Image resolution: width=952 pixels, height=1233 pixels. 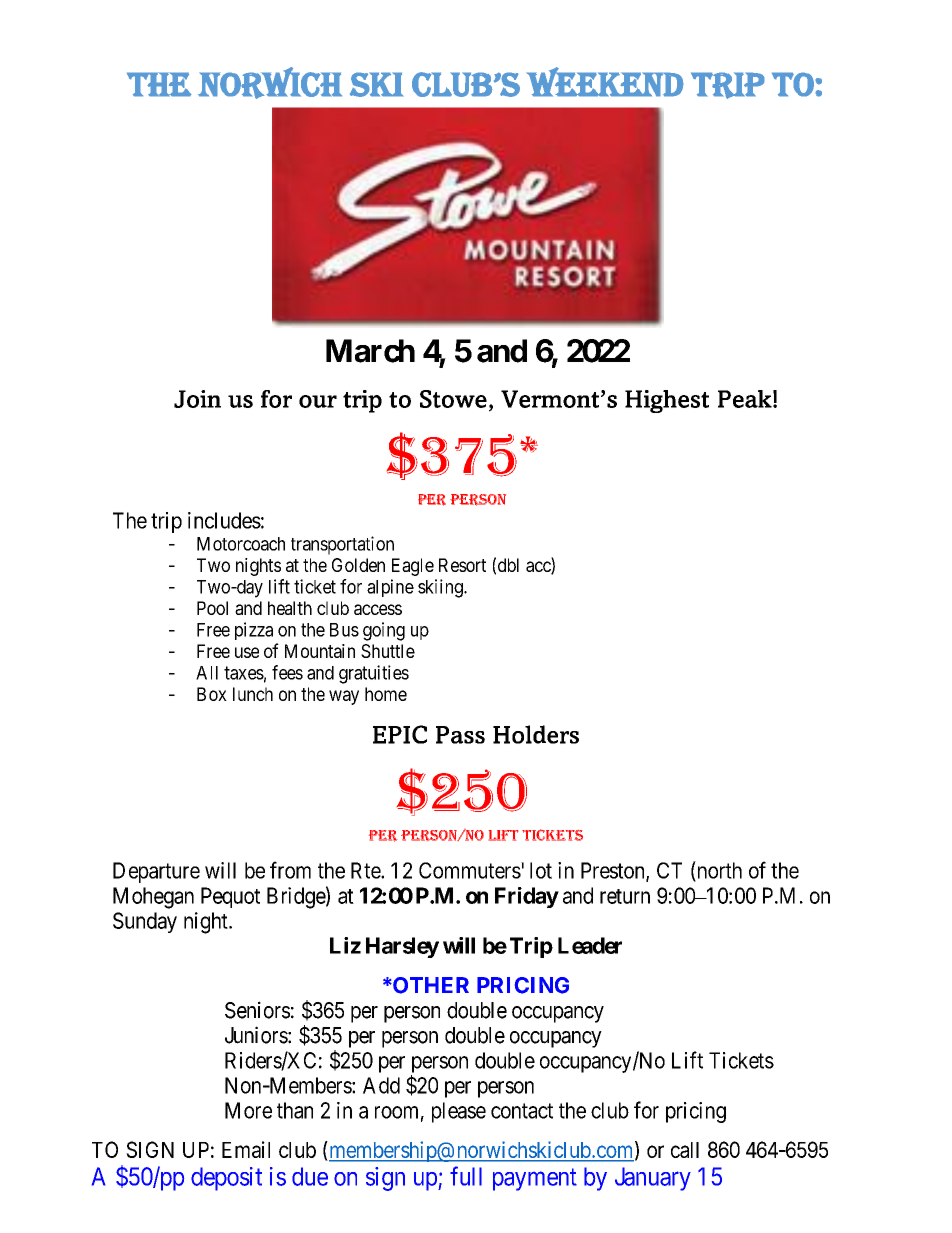 What do you see at coordinates (653, 1179) in the screenshot?
I see `January` at bounding box center [653, 1179].
